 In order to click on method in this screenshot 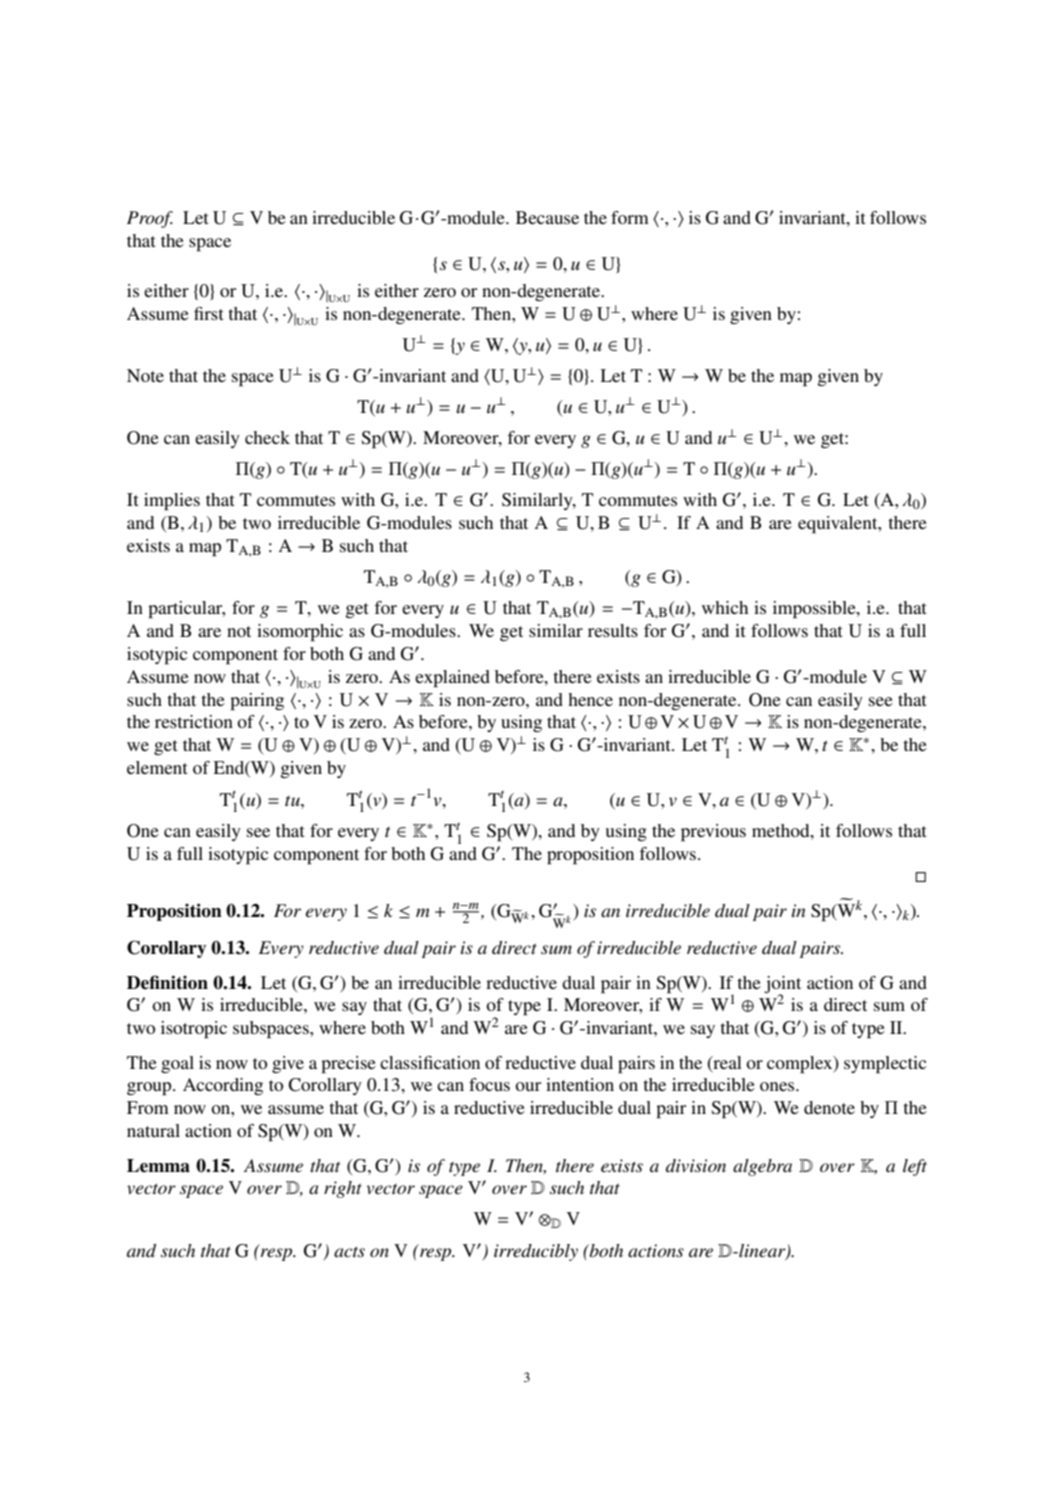, I will do `click(782, 830)`.
